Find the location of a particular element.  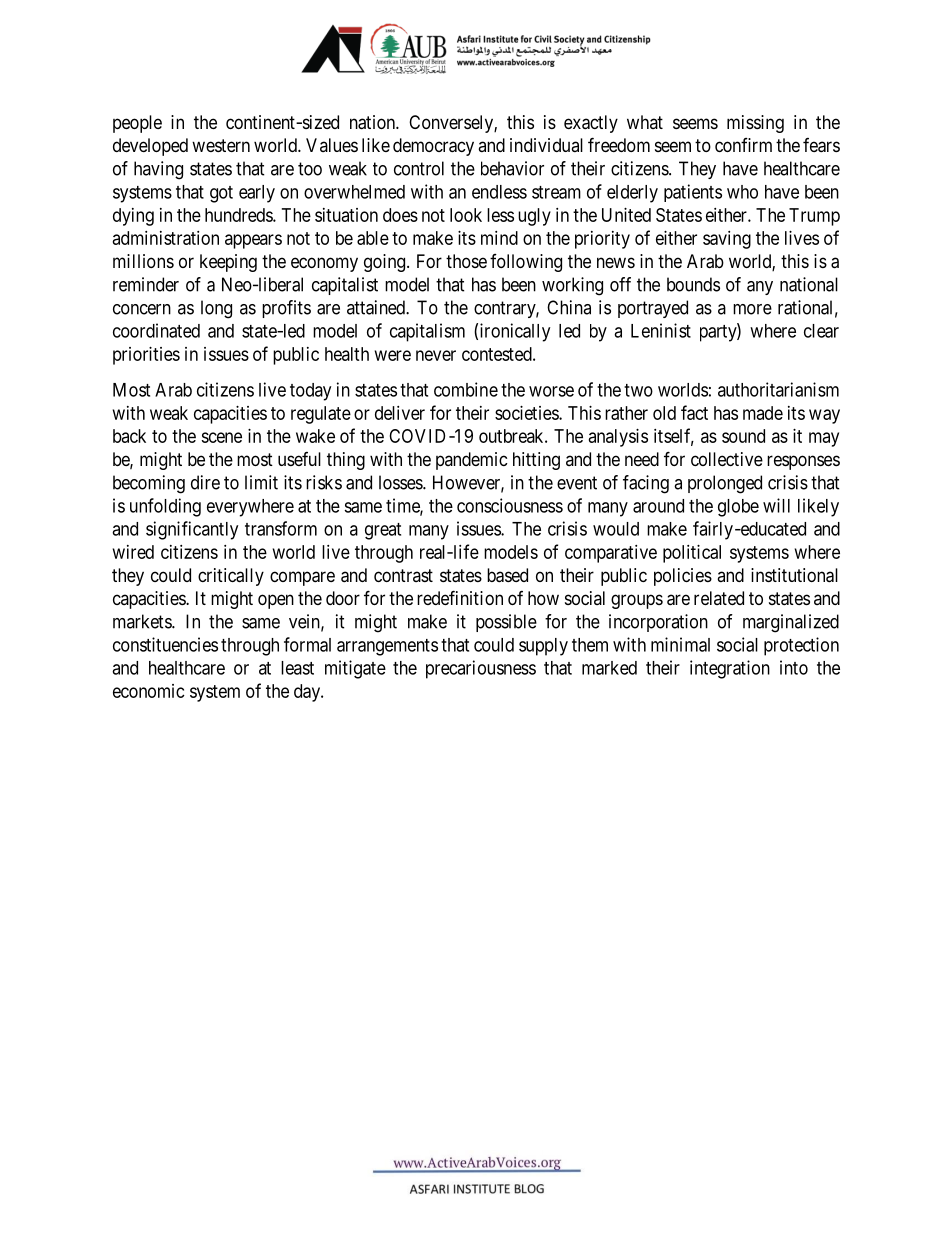

bounds is located at coordinates (693, 284).
